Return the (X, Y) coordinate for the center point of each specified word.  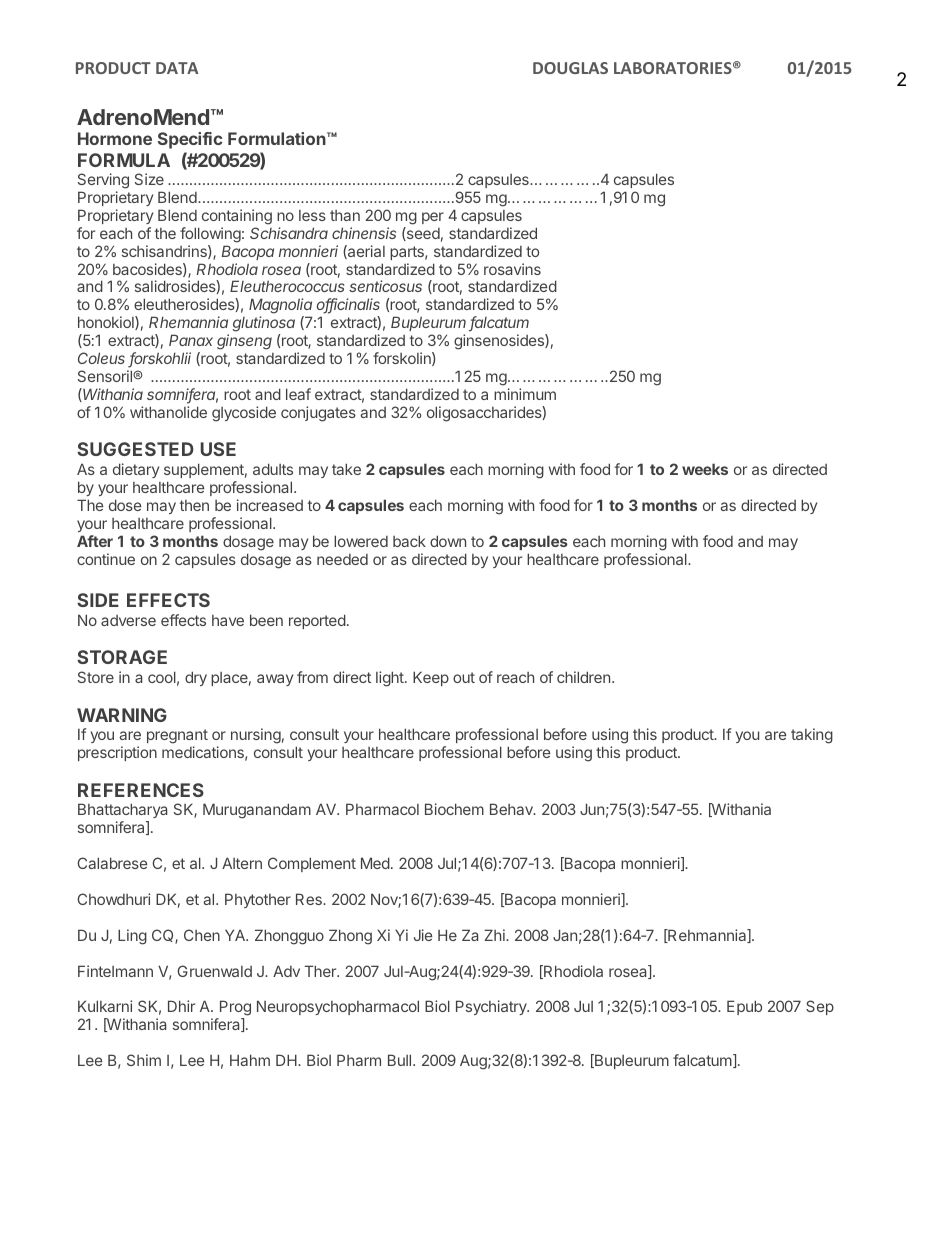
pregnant (177, 738)
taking (812, 736)
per (433, 218)
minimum (525, 394)
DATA (177, 68)
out (464, 677)
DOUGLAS (570, 68)
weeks (705, 469)
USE (218, 449)
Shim (144, 1060)
